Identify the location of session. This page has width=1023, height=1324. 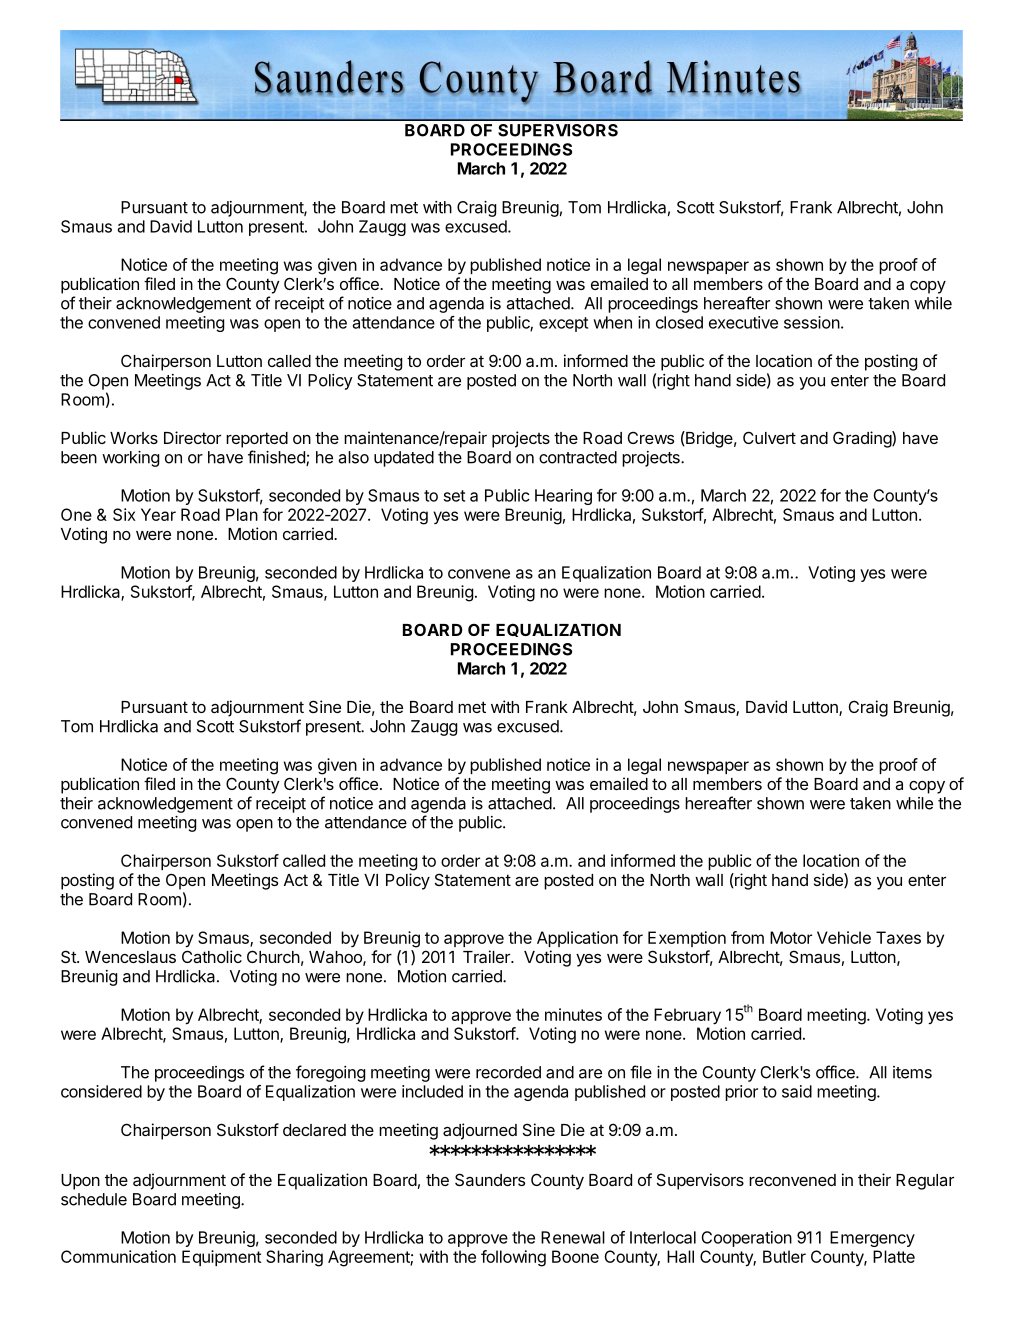
(812, 322).
